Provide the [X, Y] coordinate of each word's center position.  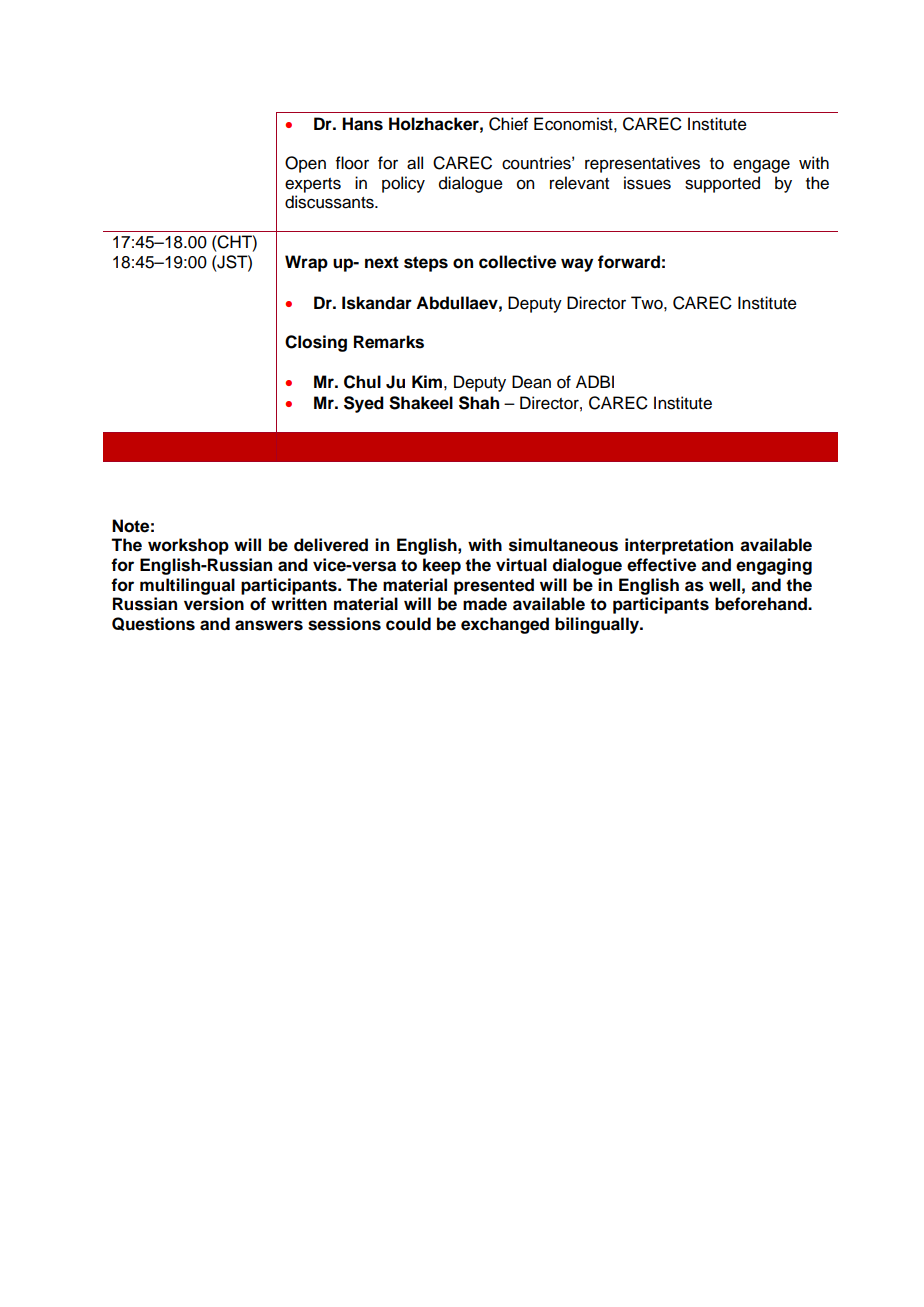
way [577, 265]
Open [305, 164]
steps [426, 264]
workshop [188, 546]
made [485, 604]
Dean [531, 382]
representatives [642, 164]
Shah [479, 403]
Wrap [306, 263]
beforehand [762, 604]
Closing [316, 343]
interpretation [679, 546]
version [214, 604]
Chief [508, 124]
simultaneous [563, 545]
